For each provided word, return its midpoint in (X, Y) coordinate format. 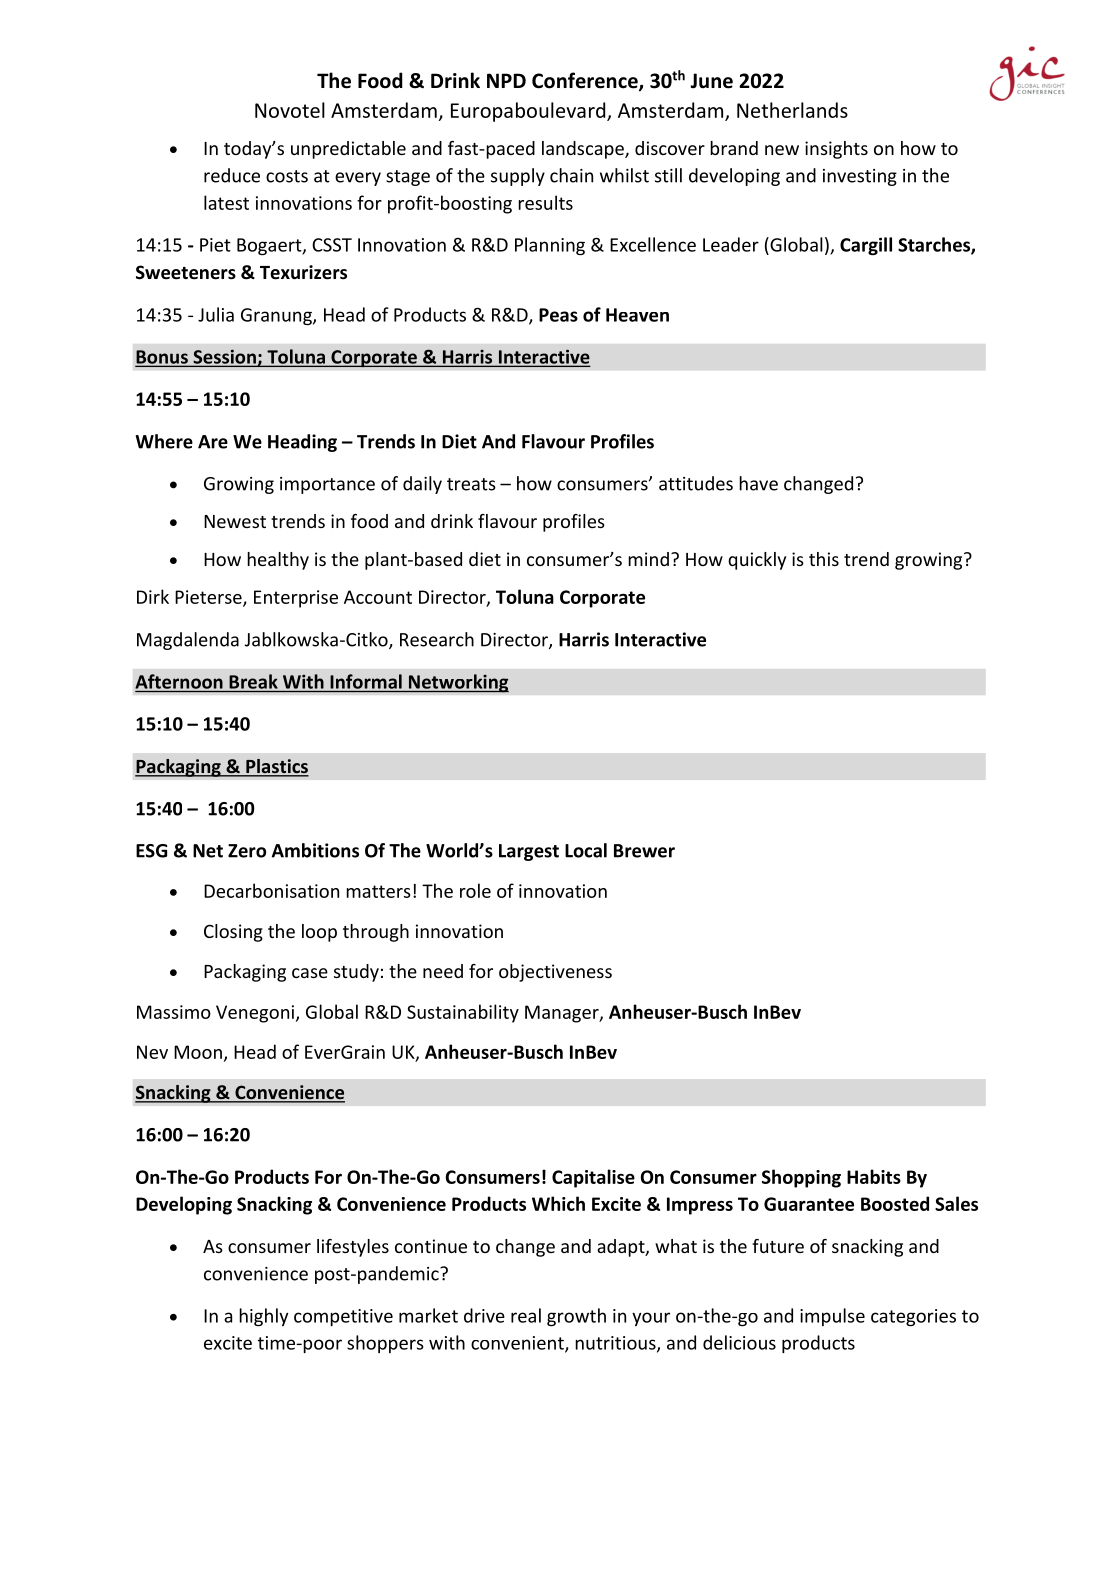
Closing (233, 933)
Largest (529, 852)
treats (471, 484)
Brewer (644, 851)
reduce (232, 175)
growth (576, 1317)
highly (263, 1317)
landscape (584, 150)
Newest (235, 521)
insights (836, 150)
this (824, 559)
